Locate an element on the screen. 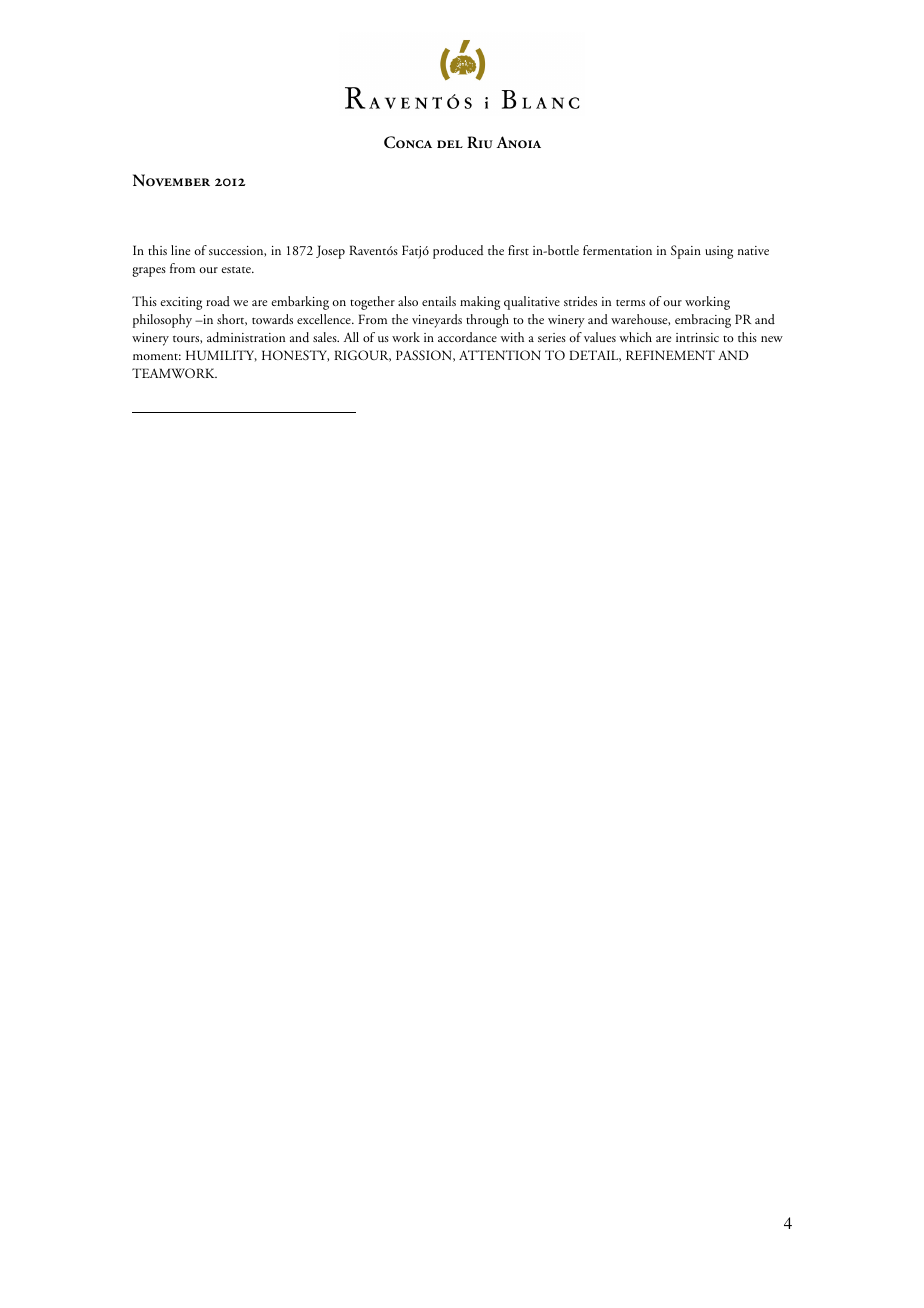  terms is located at coordinates (630, 302).
